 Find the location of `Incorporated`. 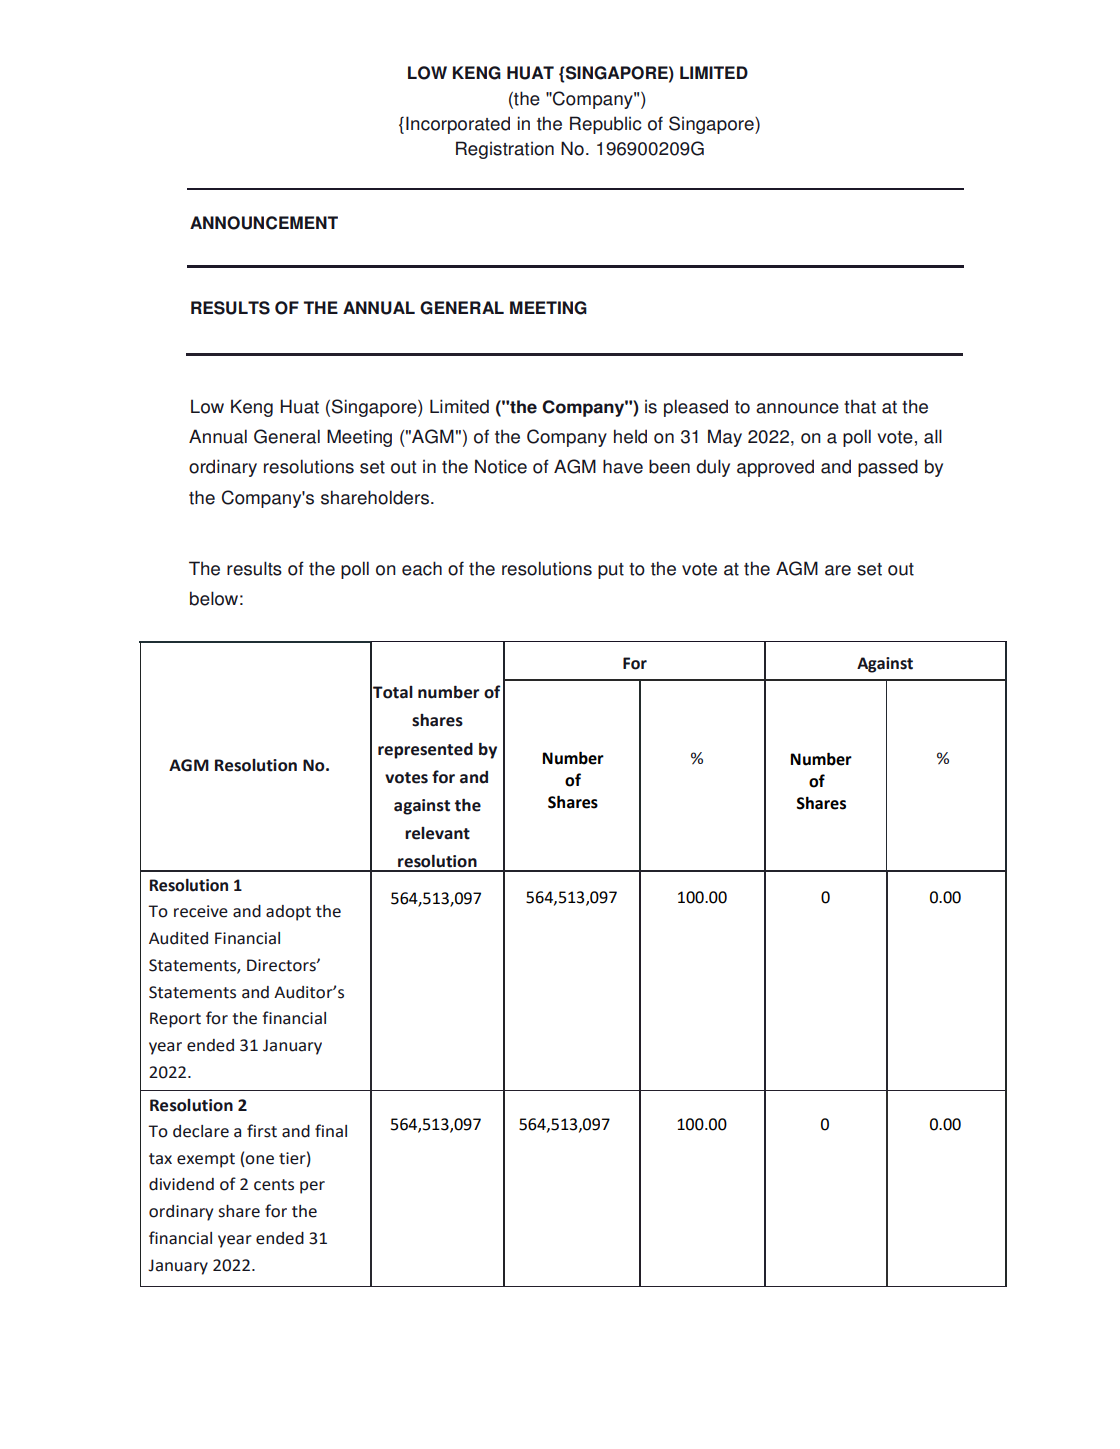

Incorporated is located at coordinates (458, 125).
